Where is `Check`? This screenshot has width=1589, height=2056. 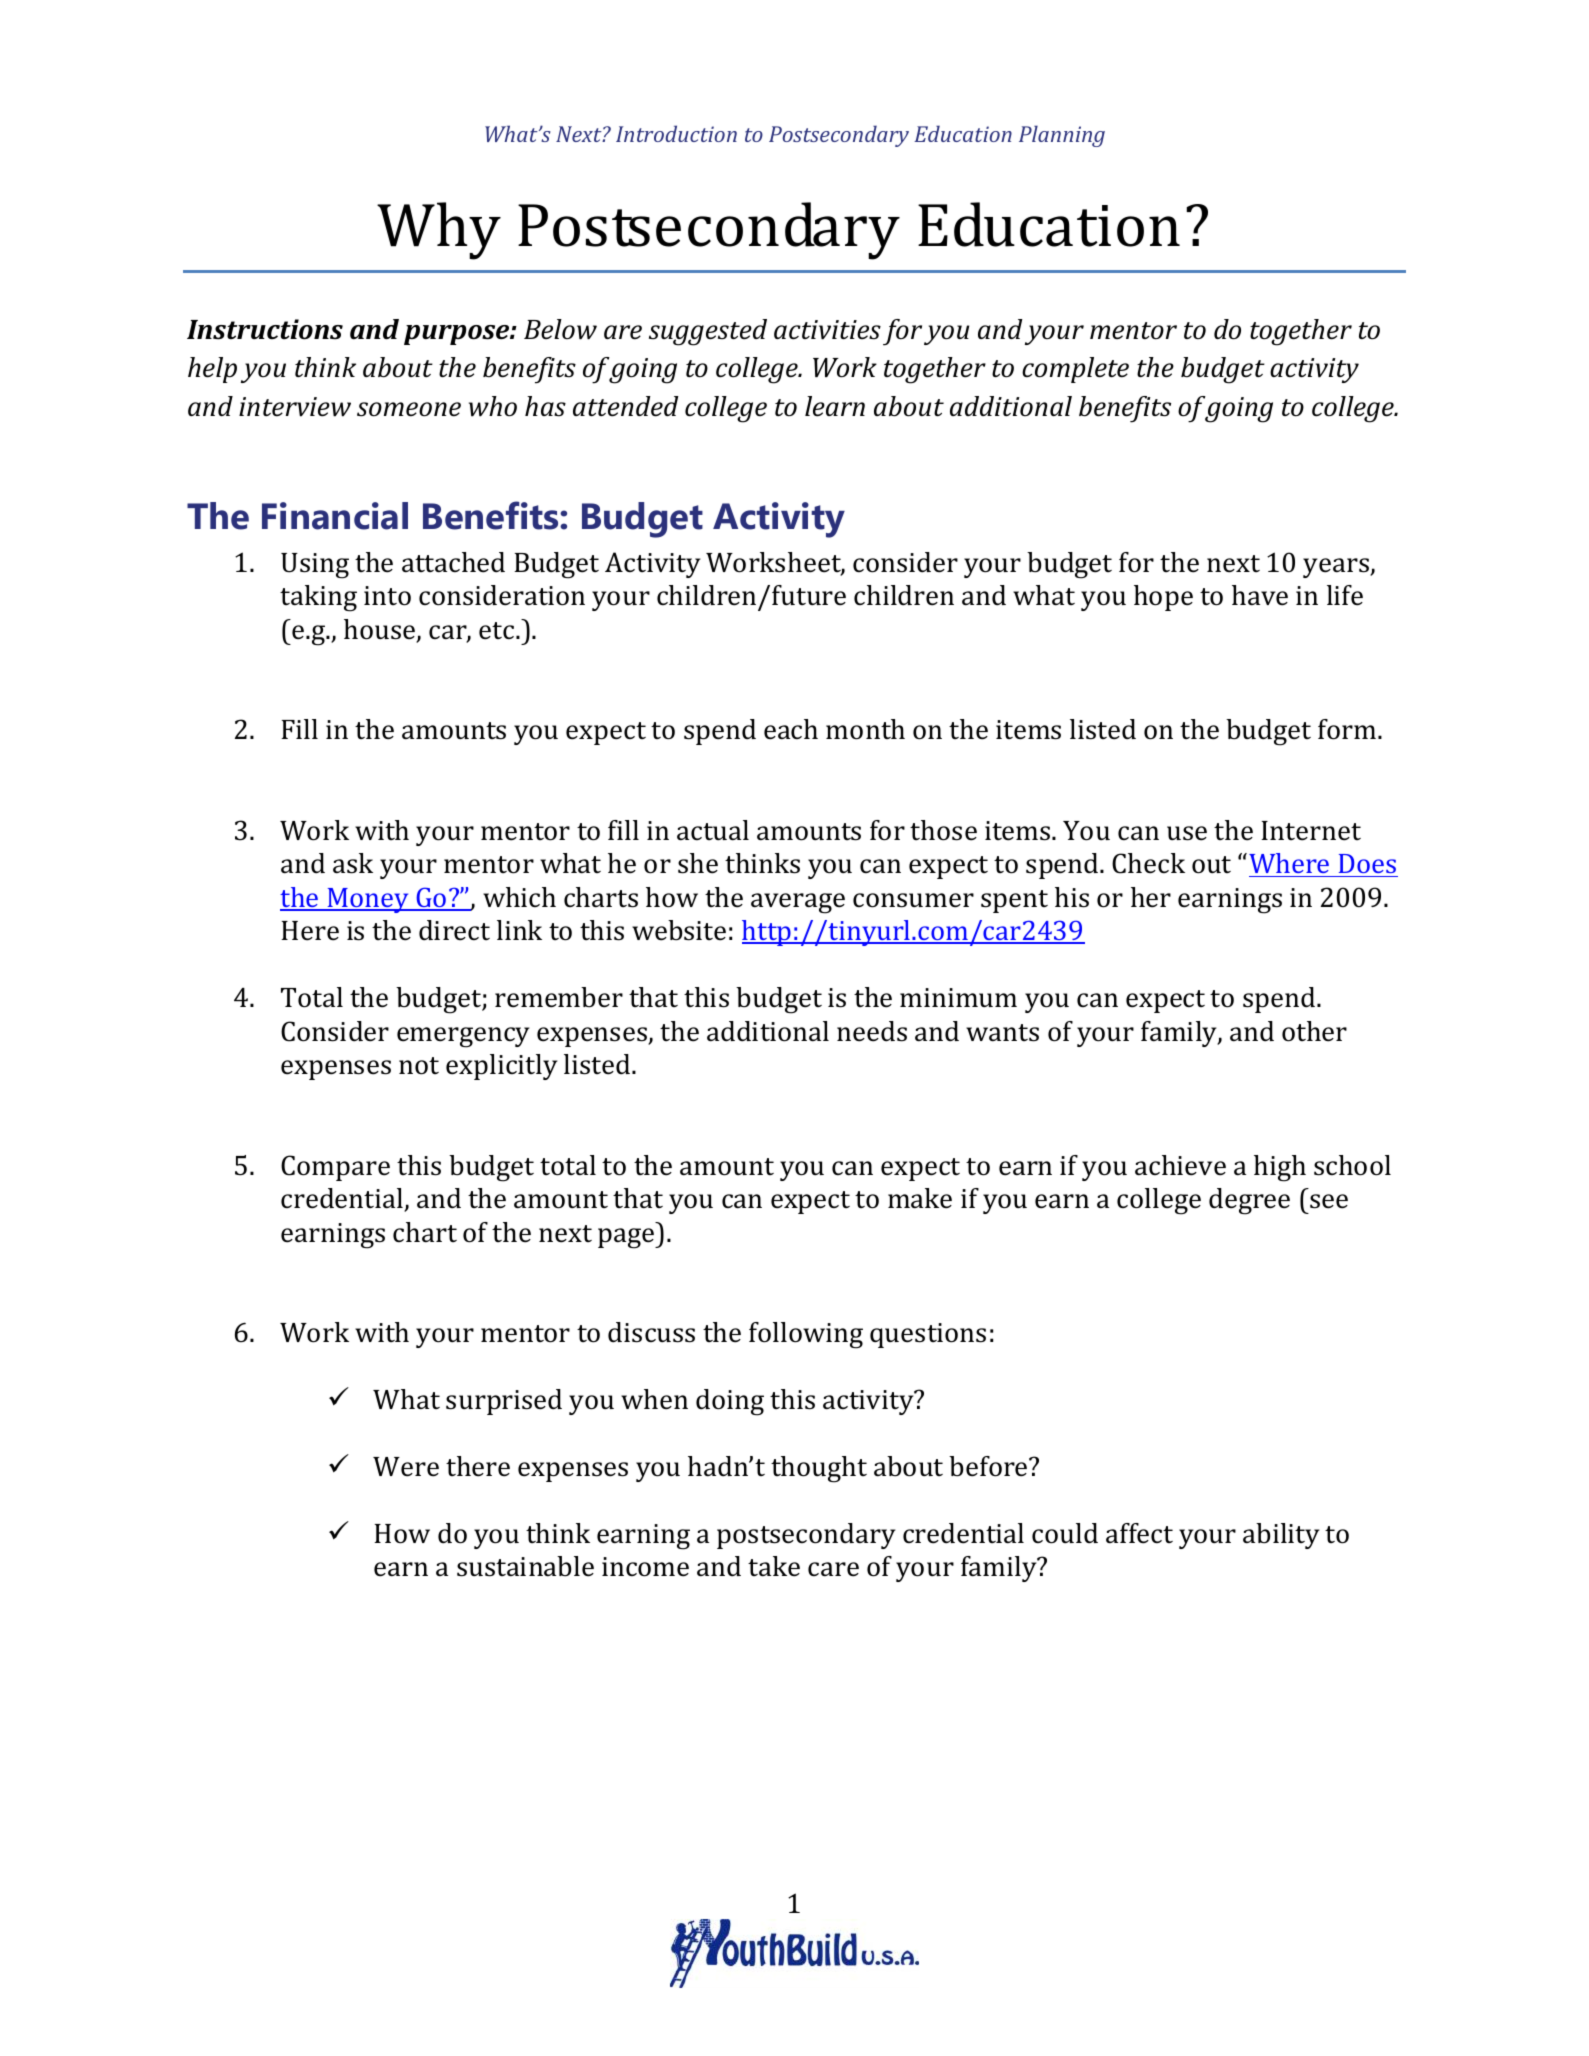 Check is located at coordinates (1148, 863).
